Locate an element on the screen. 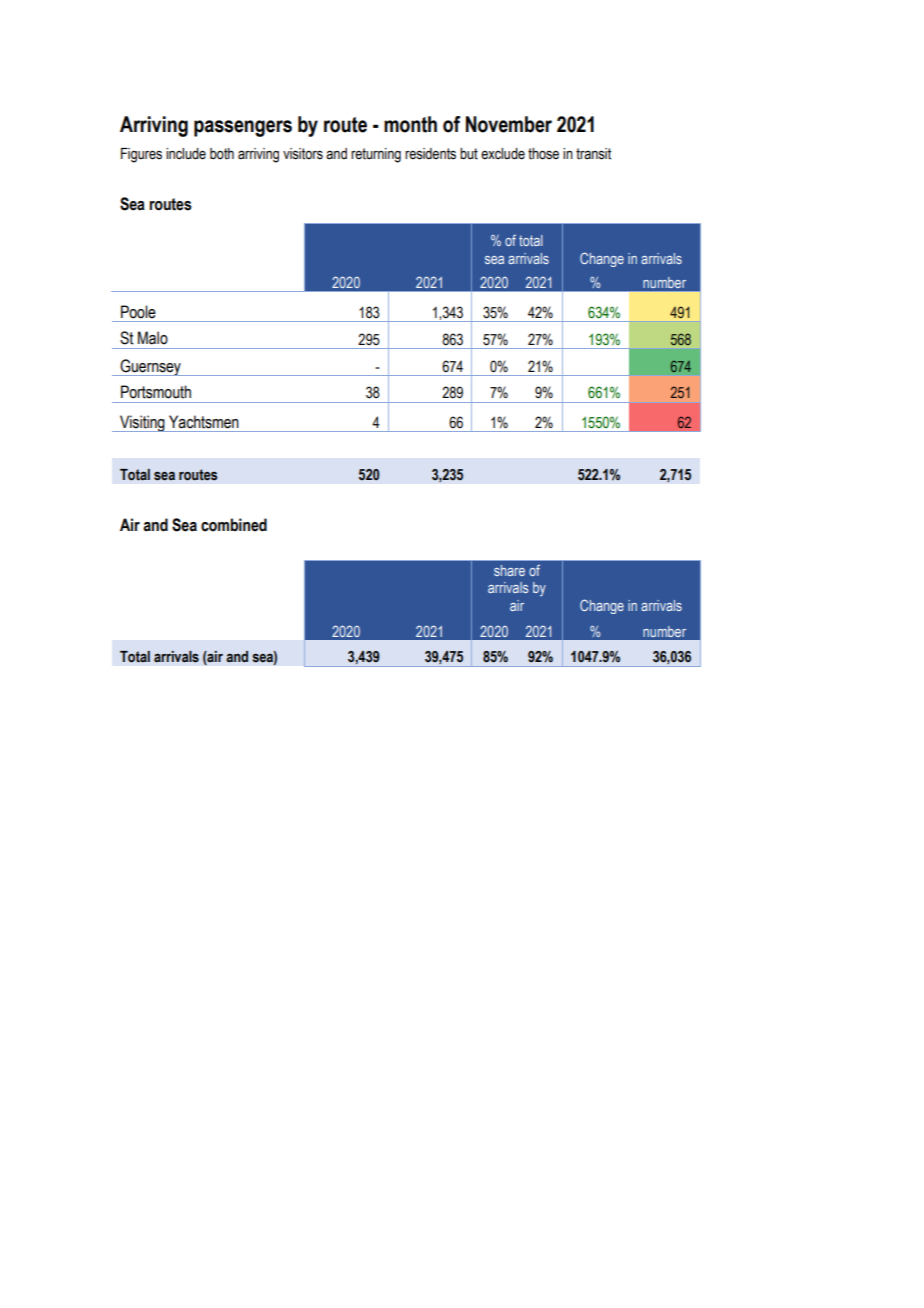 The image size is (924, 1308). Visiting is located at coordinates (142, 423).
